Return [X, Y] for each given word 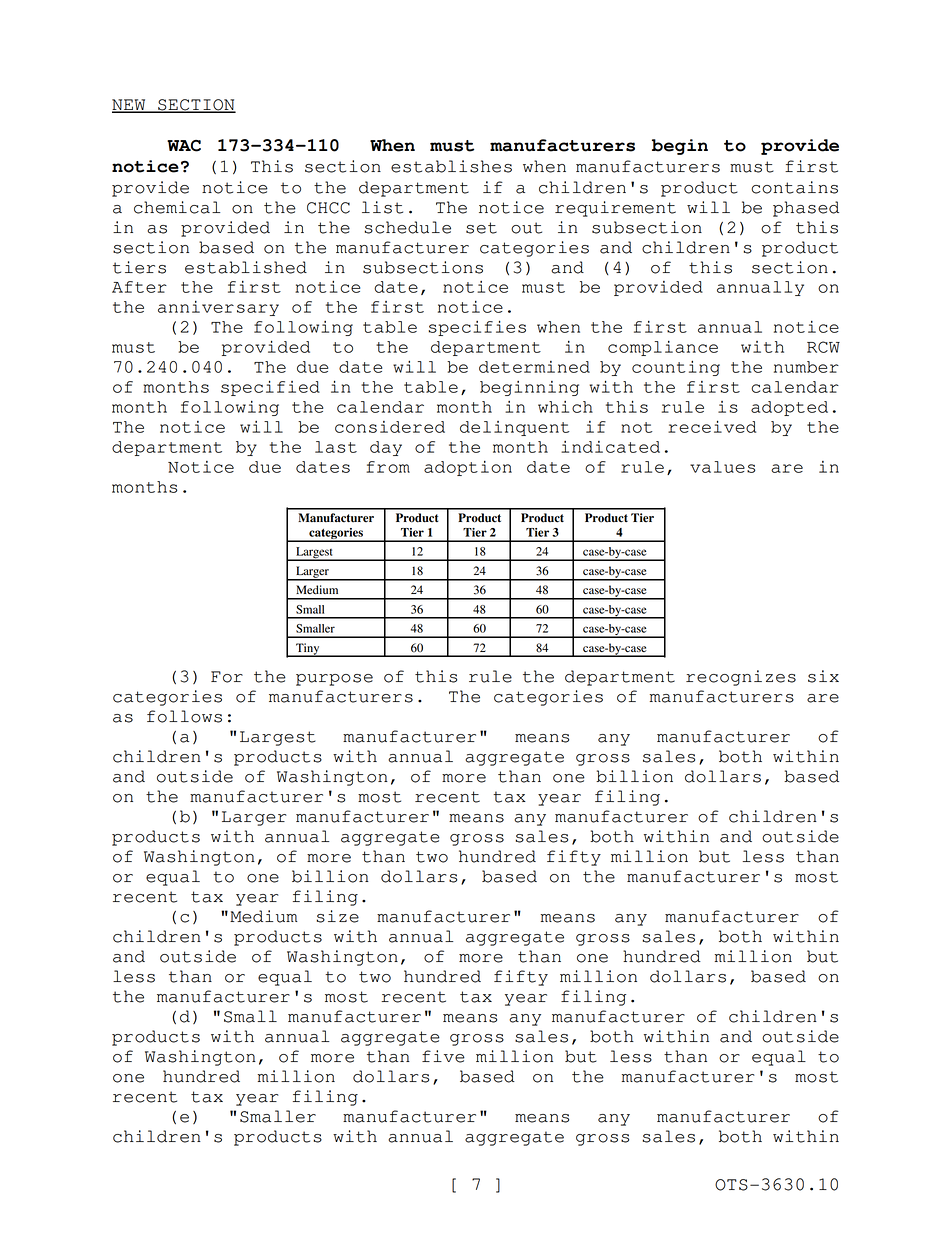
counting [676, 368]
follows [184, 716]
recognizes [741, 678]
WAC [184, 146]
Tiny [308, 650]
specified [270, 388]
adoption [468, 468]
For [227, 677]
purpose [334, 680]
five [443, 1056]
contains [794, 187]
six [823, 676]
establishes [451, 166]
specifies [477, 328]
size [337, 916]
